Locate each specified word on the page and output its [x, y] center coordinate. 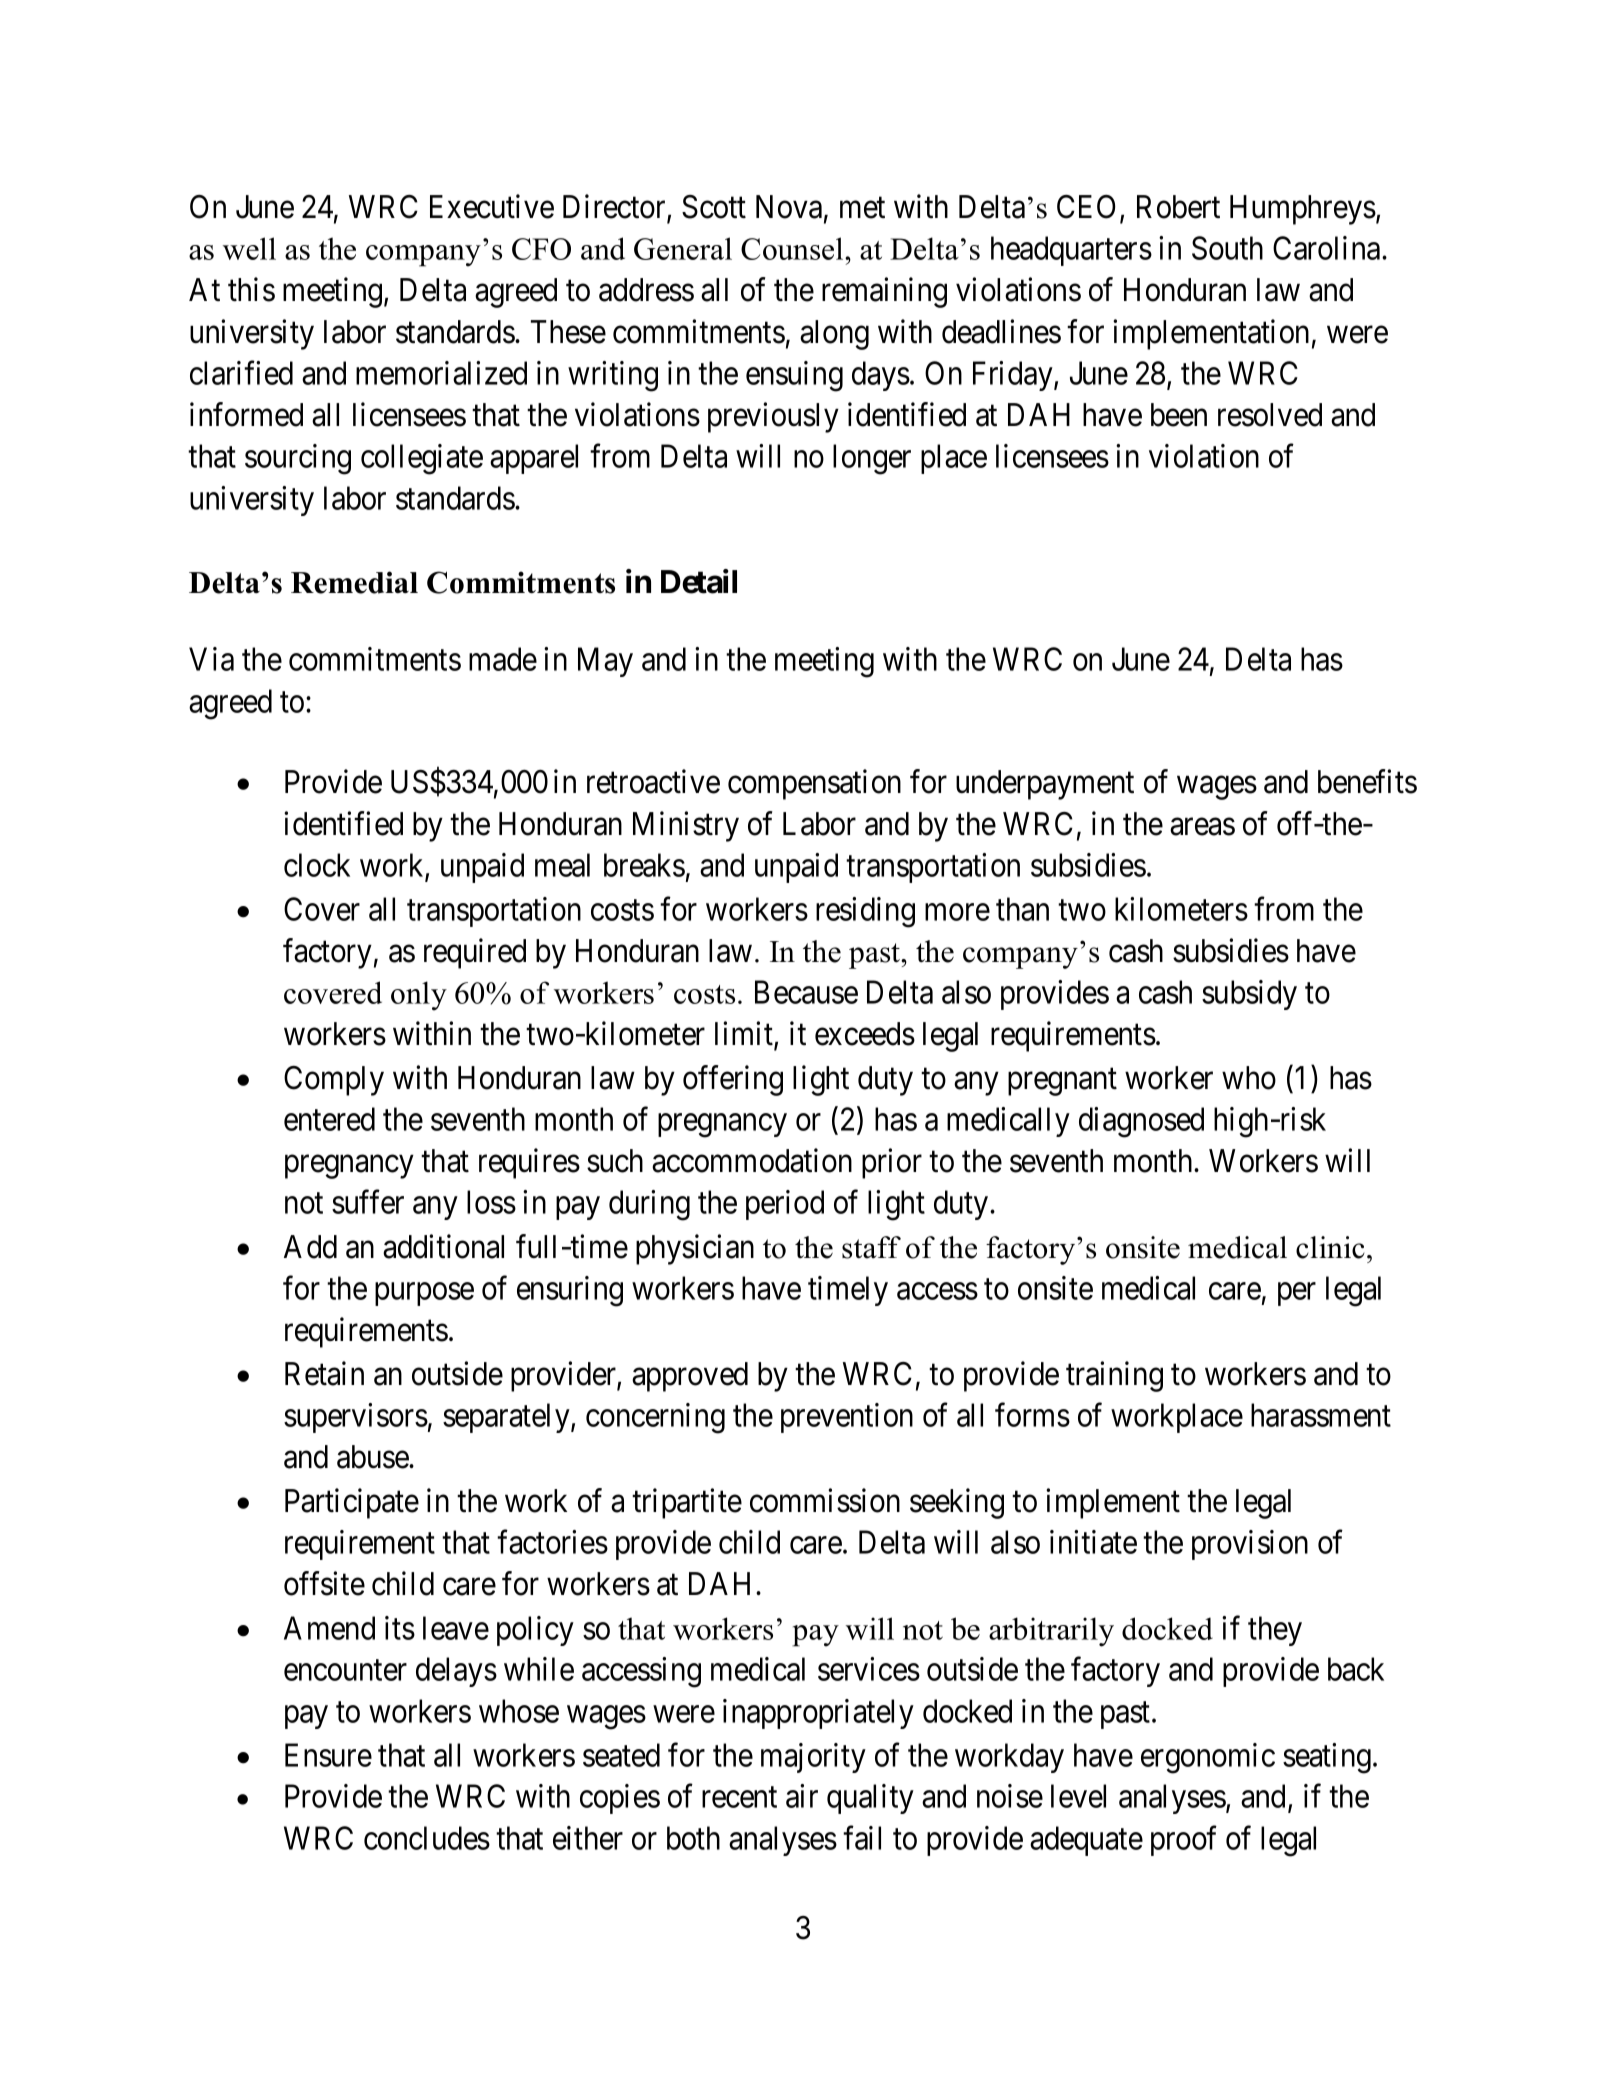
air [802, 1796]
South [1227, 248]
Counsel [793, 248]
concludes [427, 1838]
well [249, 248]
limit [745, 1034]
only [419, 996]
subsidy [1249, 995]
